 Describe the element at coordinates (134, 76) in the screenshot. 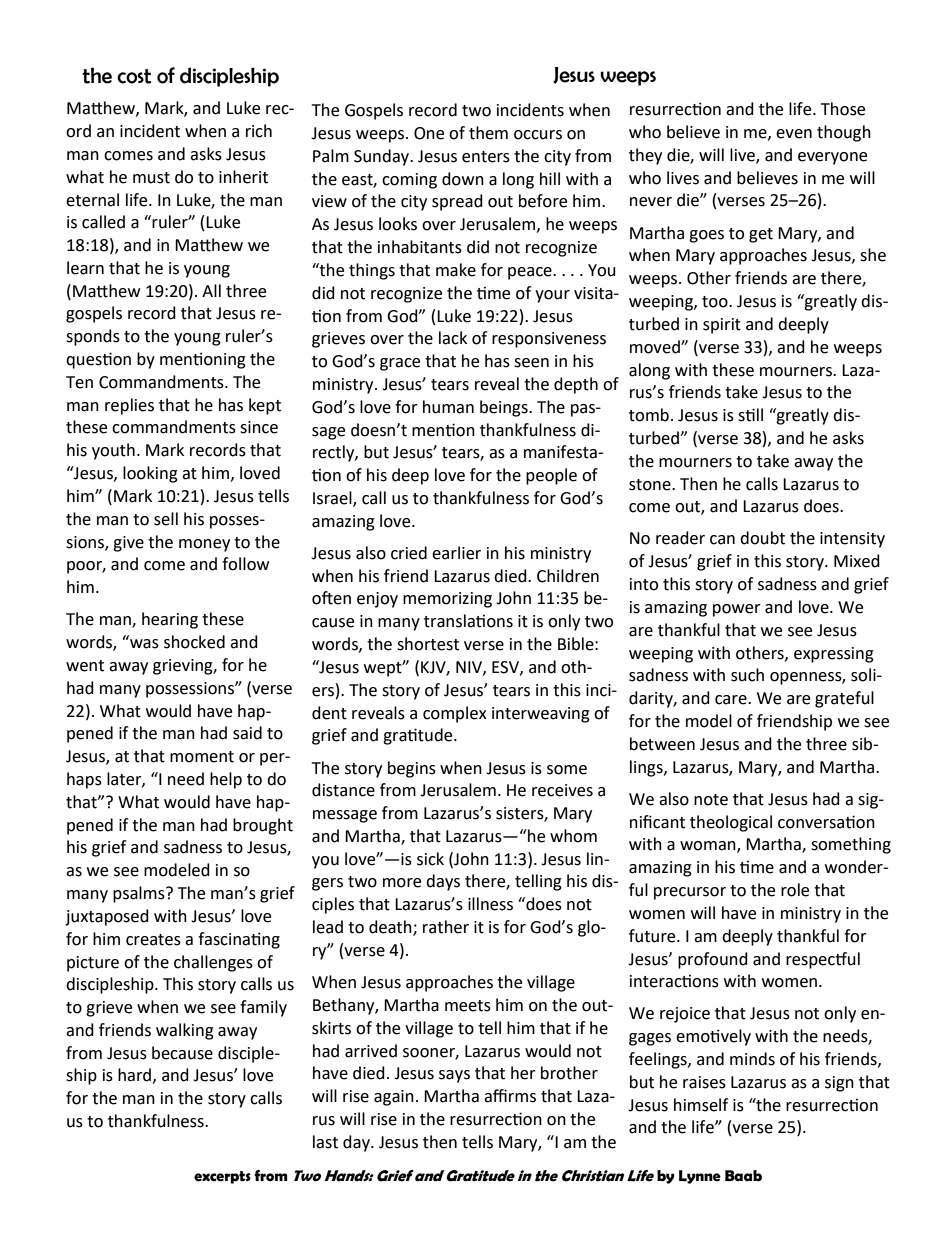

I see `cost` at that location.
